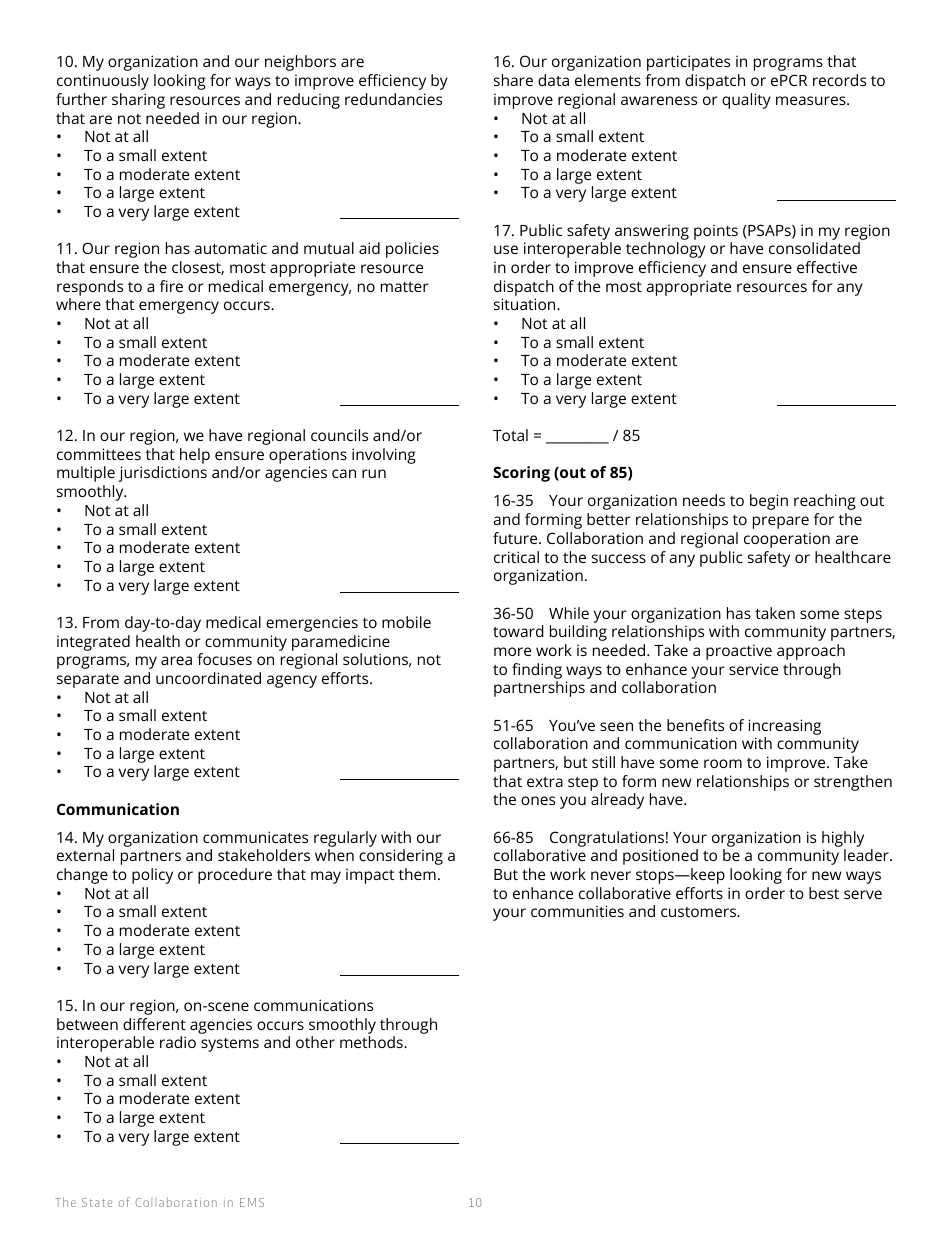 Image resolution: width=952 pixels, height=1233 pixels. I want to click on sharing, so click(138, 101).
